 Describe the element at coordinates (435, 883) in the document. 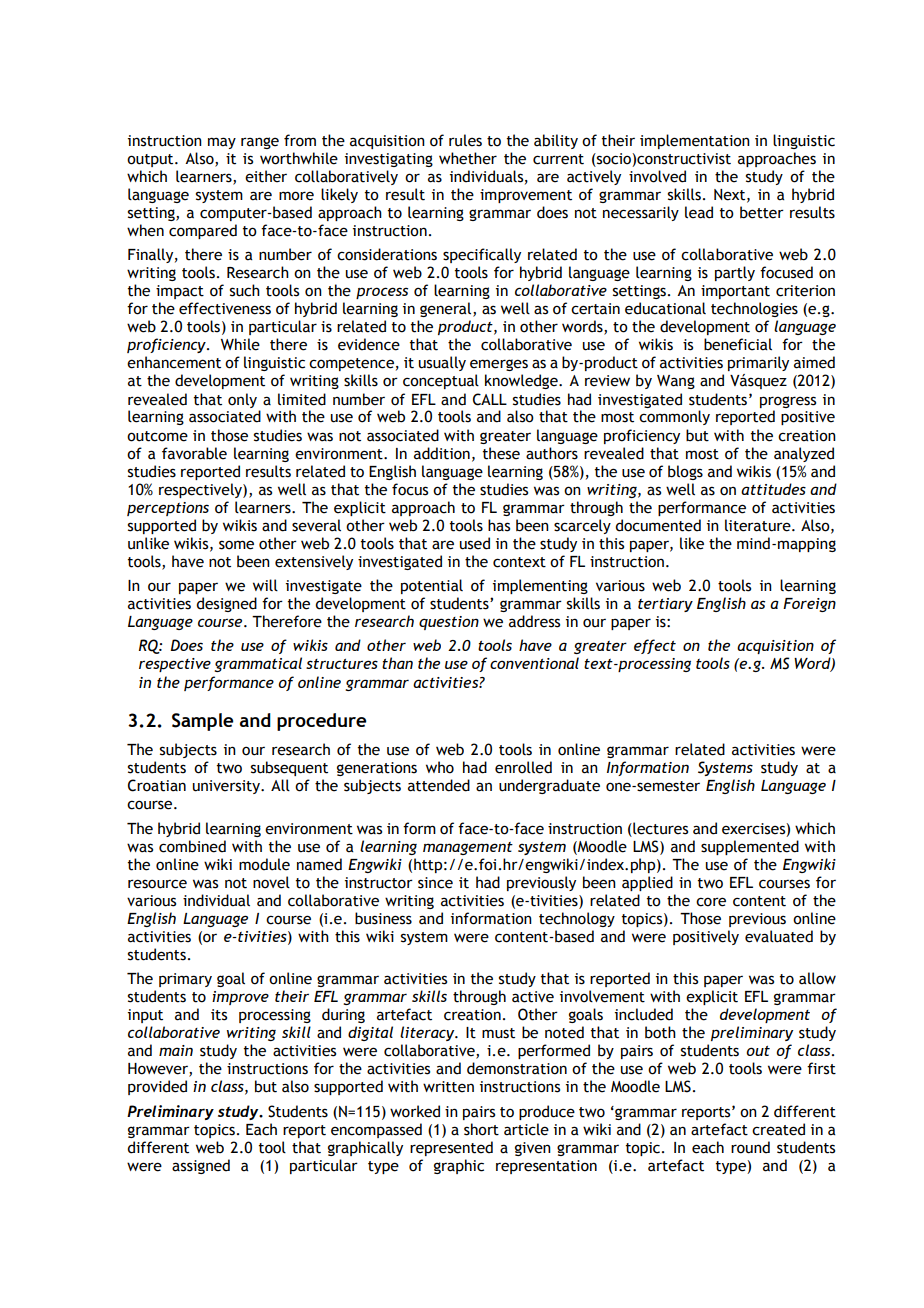

I see `since` at that location.
